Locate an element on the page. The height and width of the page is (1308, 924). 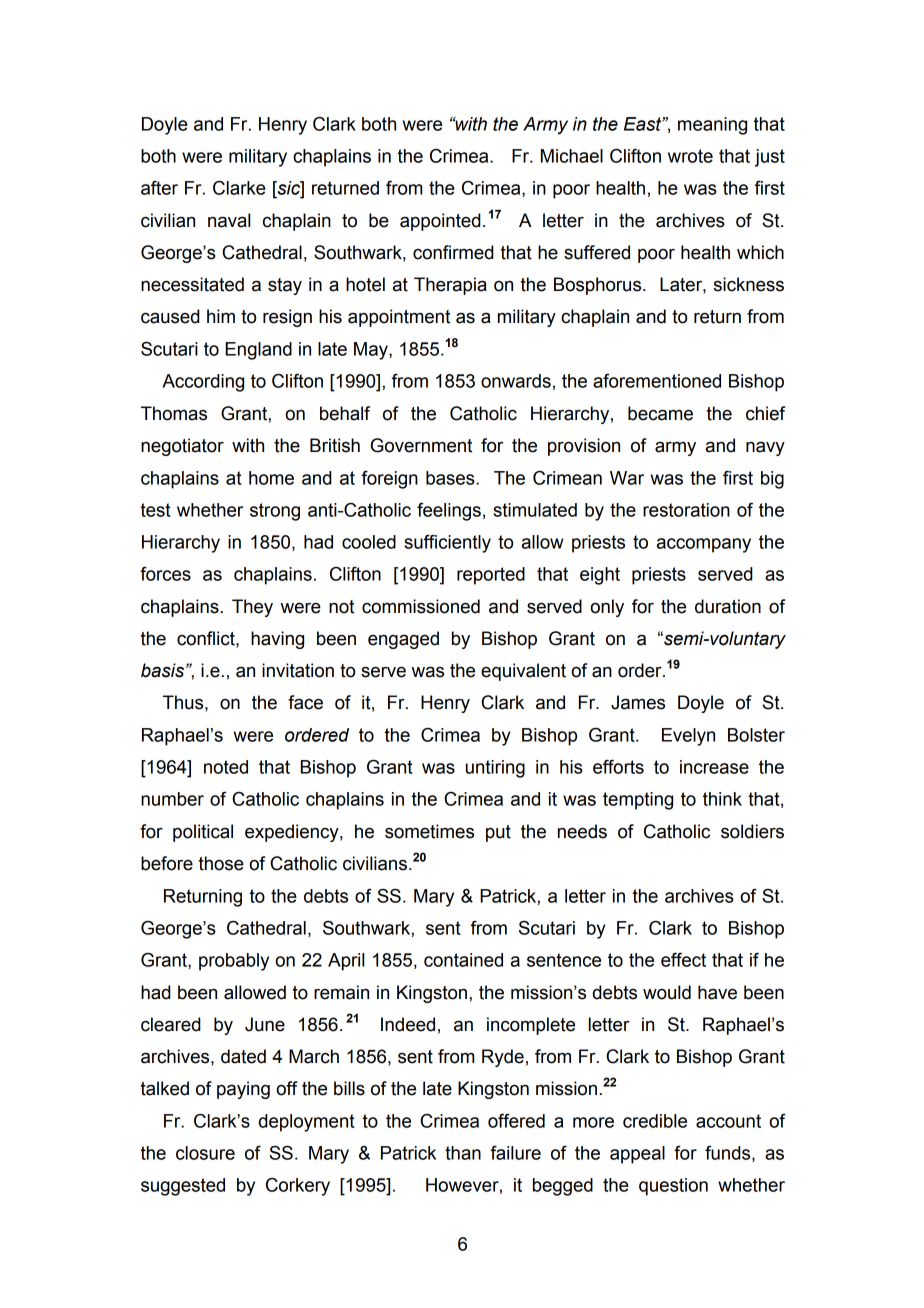
naval is located at coordinates (229, 220).
